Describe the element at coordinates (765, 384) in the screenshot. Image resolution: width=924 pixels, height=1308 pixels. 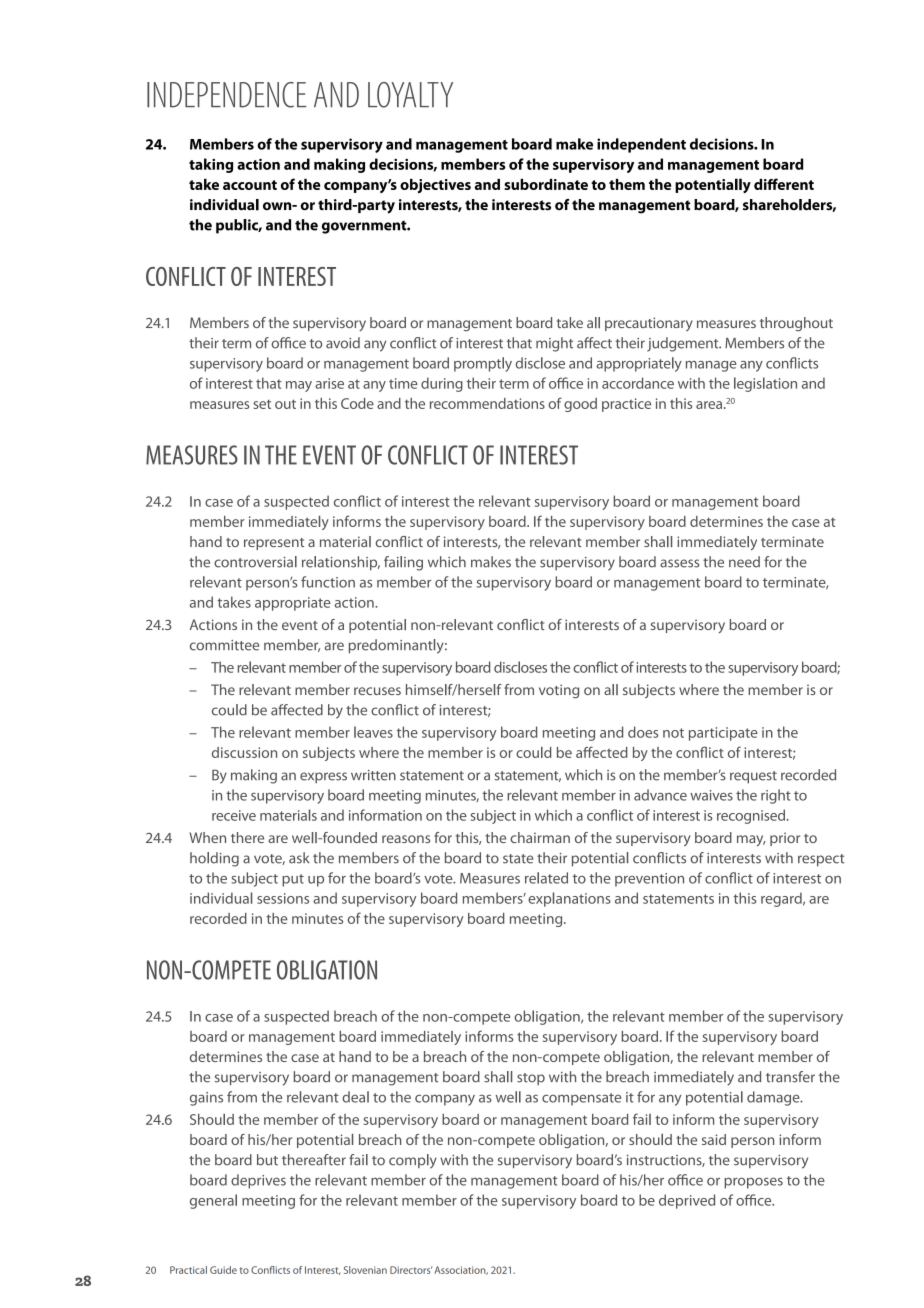
I see `legislation` at that location.
